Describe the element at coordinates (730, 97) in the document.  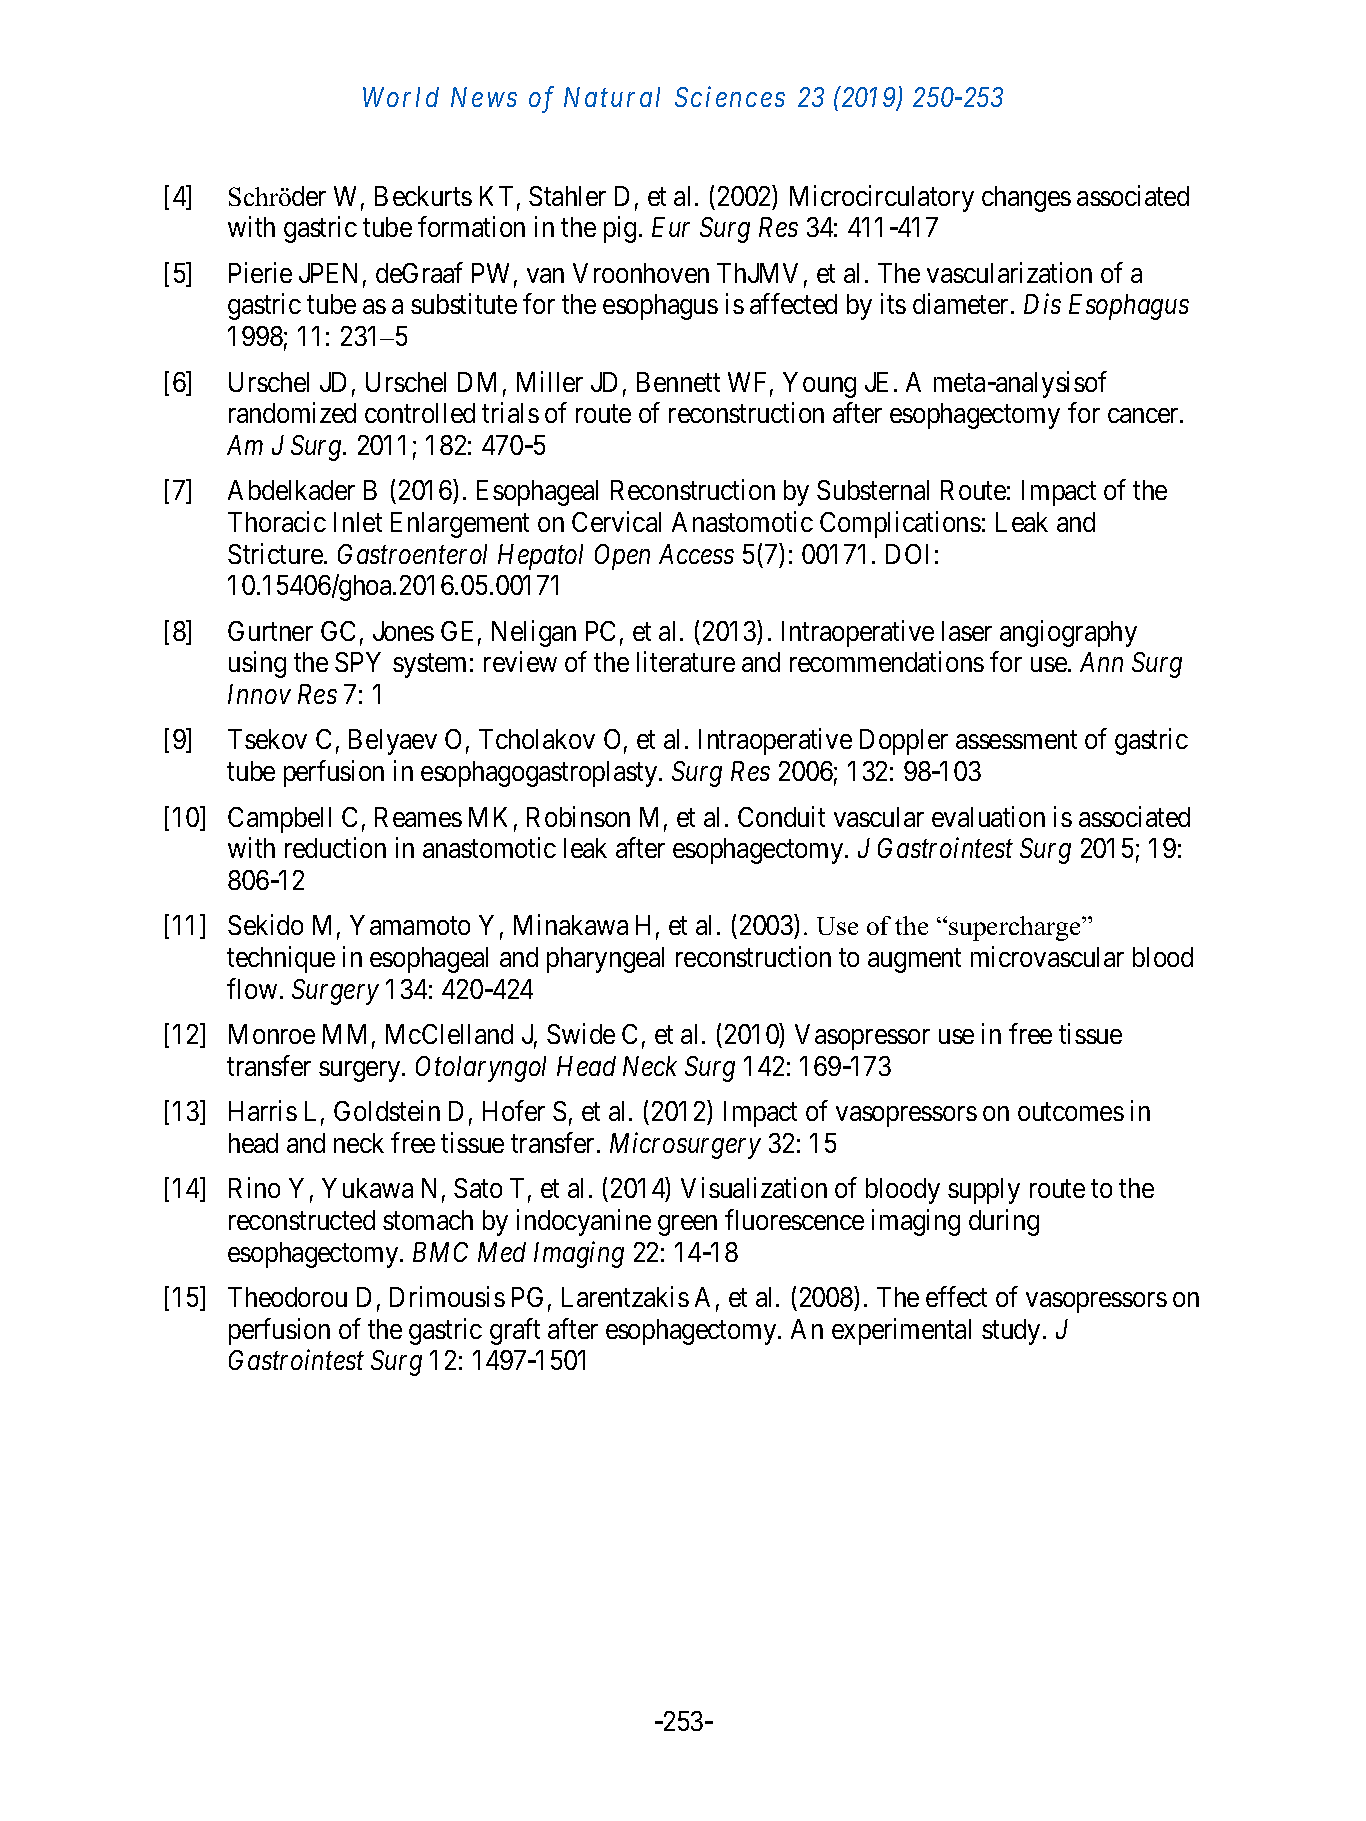
I see `Sciences` at that location.
